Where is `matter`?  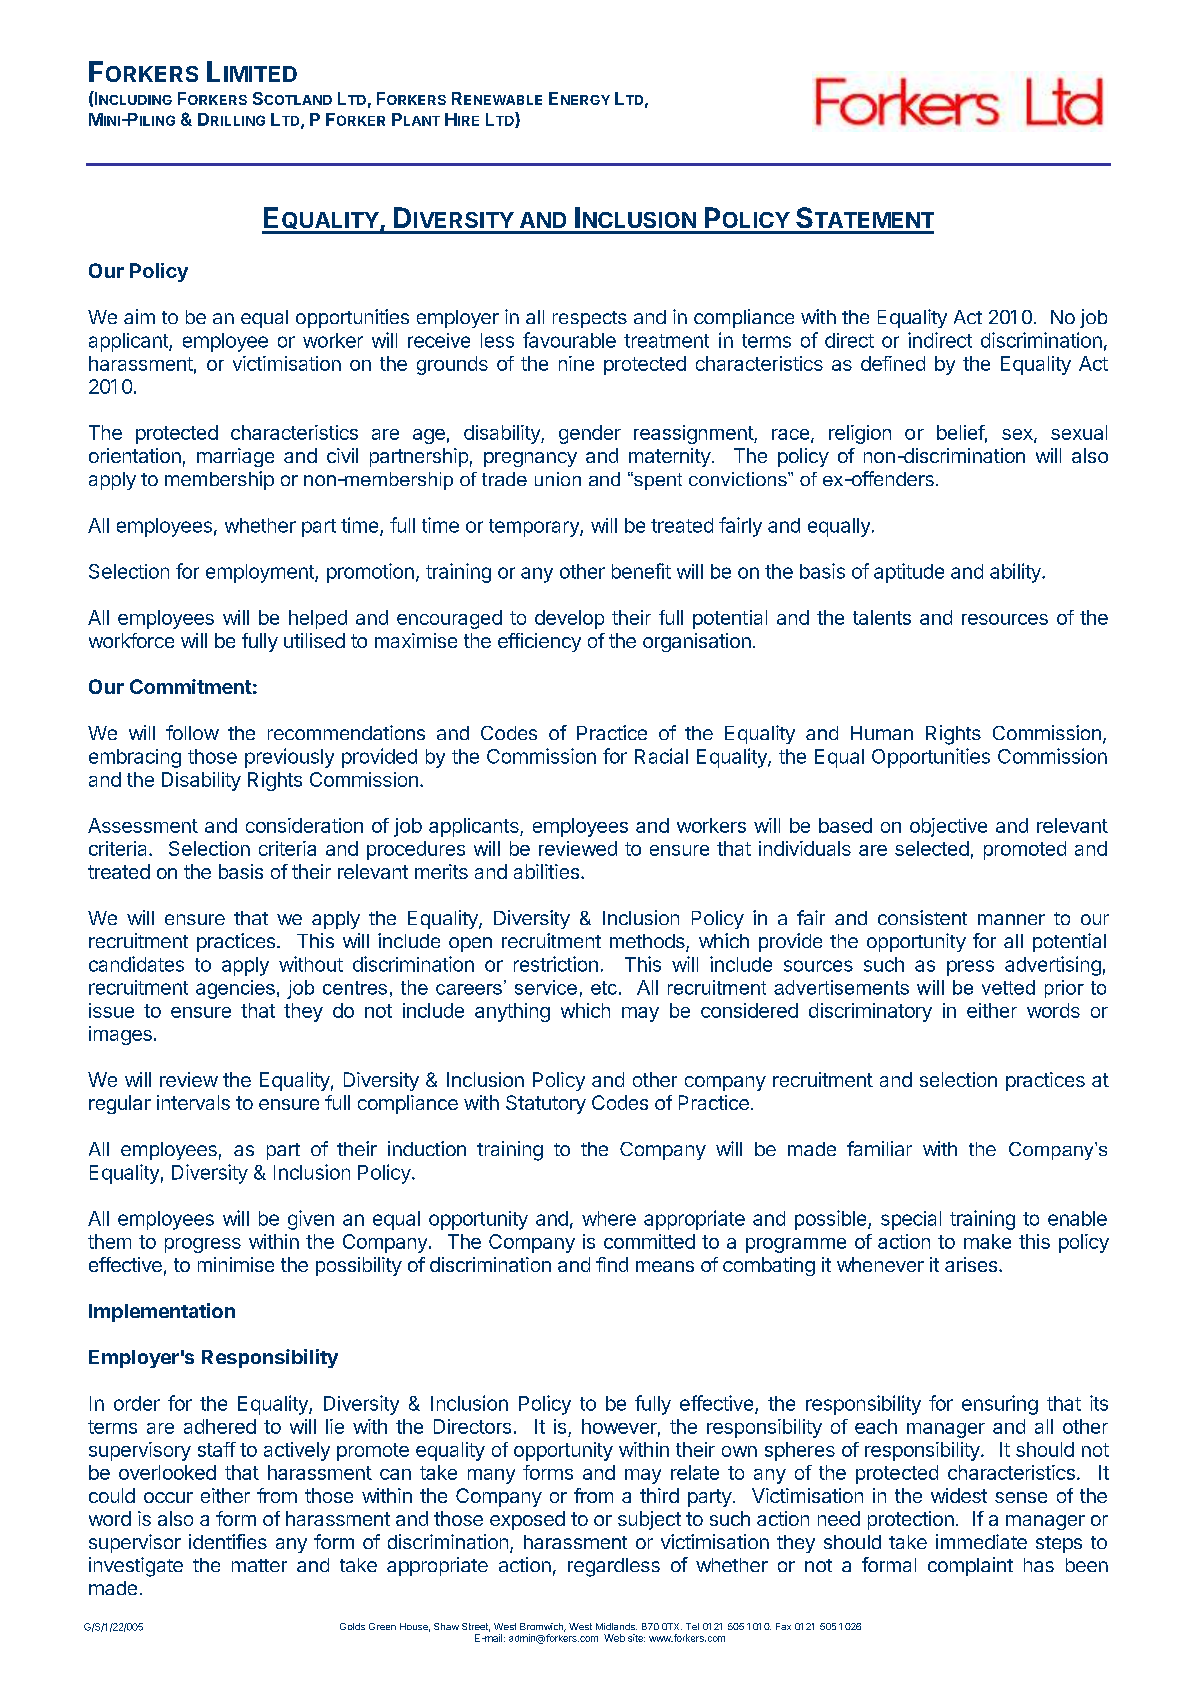 matter is located at coordinates (259, 1565).
